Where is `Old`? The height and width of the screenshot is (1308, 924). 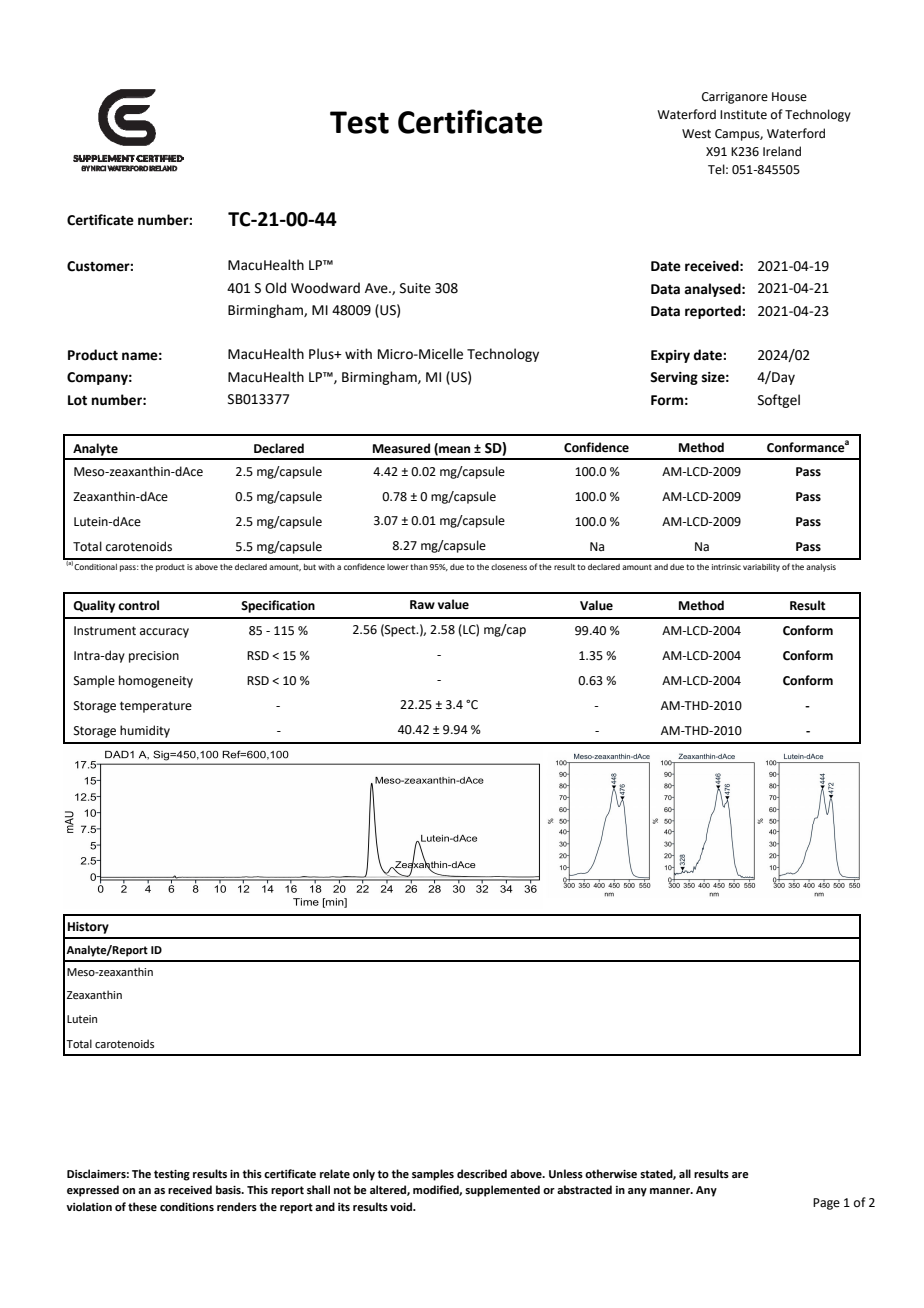 Old is located at coordinates (275, 288).
